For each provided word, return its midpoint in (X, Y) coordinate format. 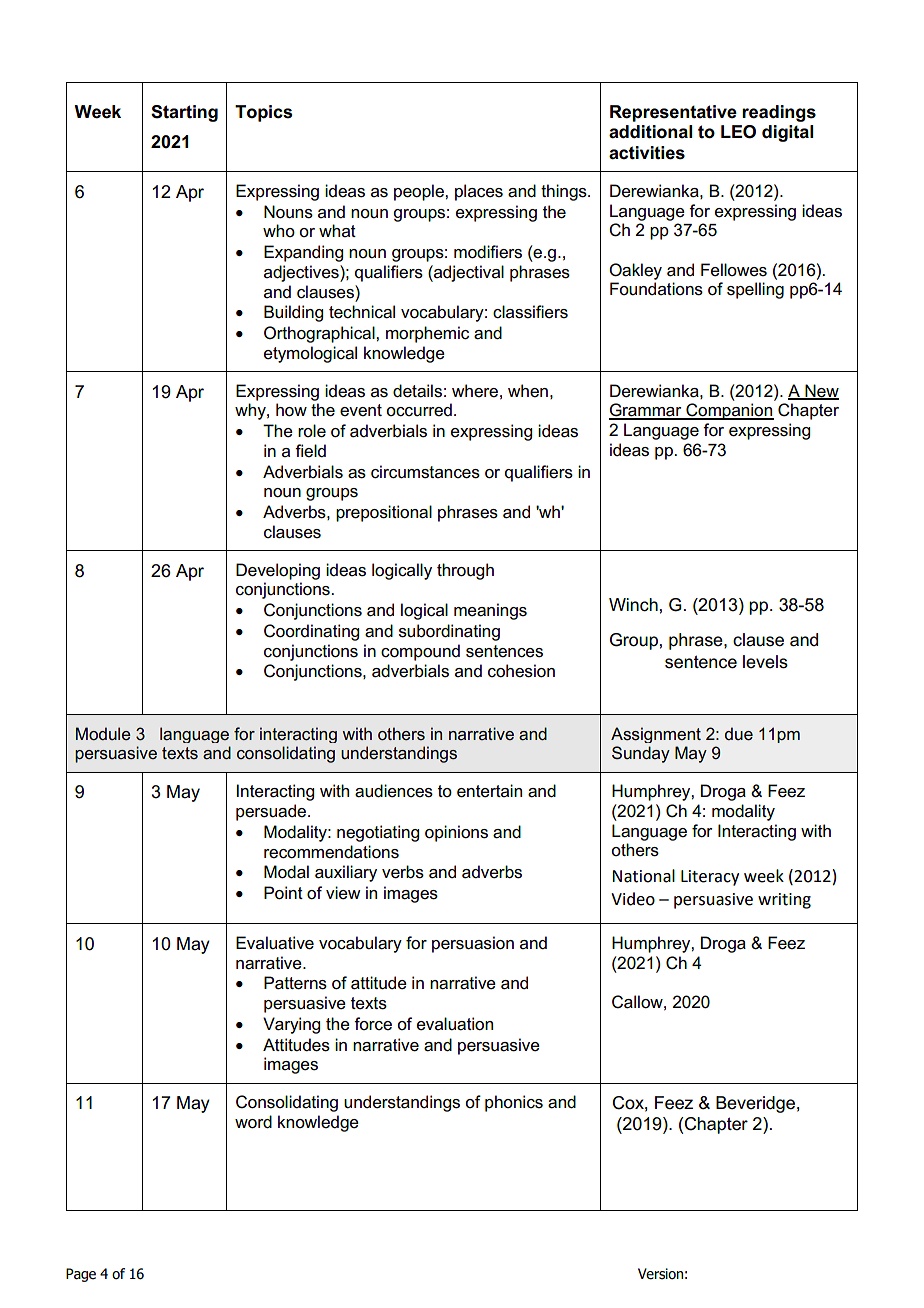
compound (420, 652)
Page (81, 1275)
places (479, 192)
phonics (514, 1103)
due (739, 734)
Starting (184, 113)
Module (103, 733)
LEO (738, 132)
